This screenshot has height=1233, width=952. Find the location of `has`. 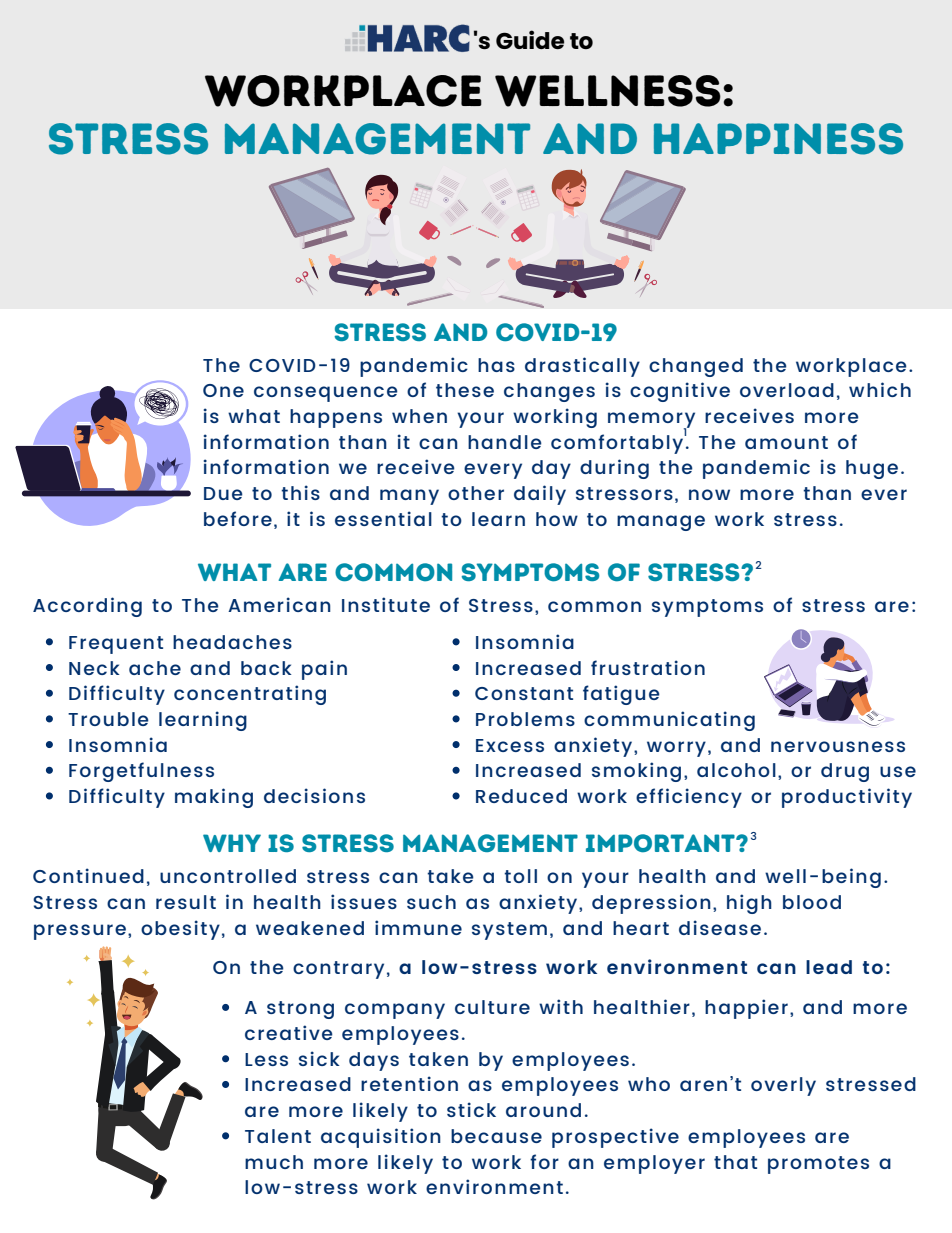

has is located at coordinates (496, 365).
